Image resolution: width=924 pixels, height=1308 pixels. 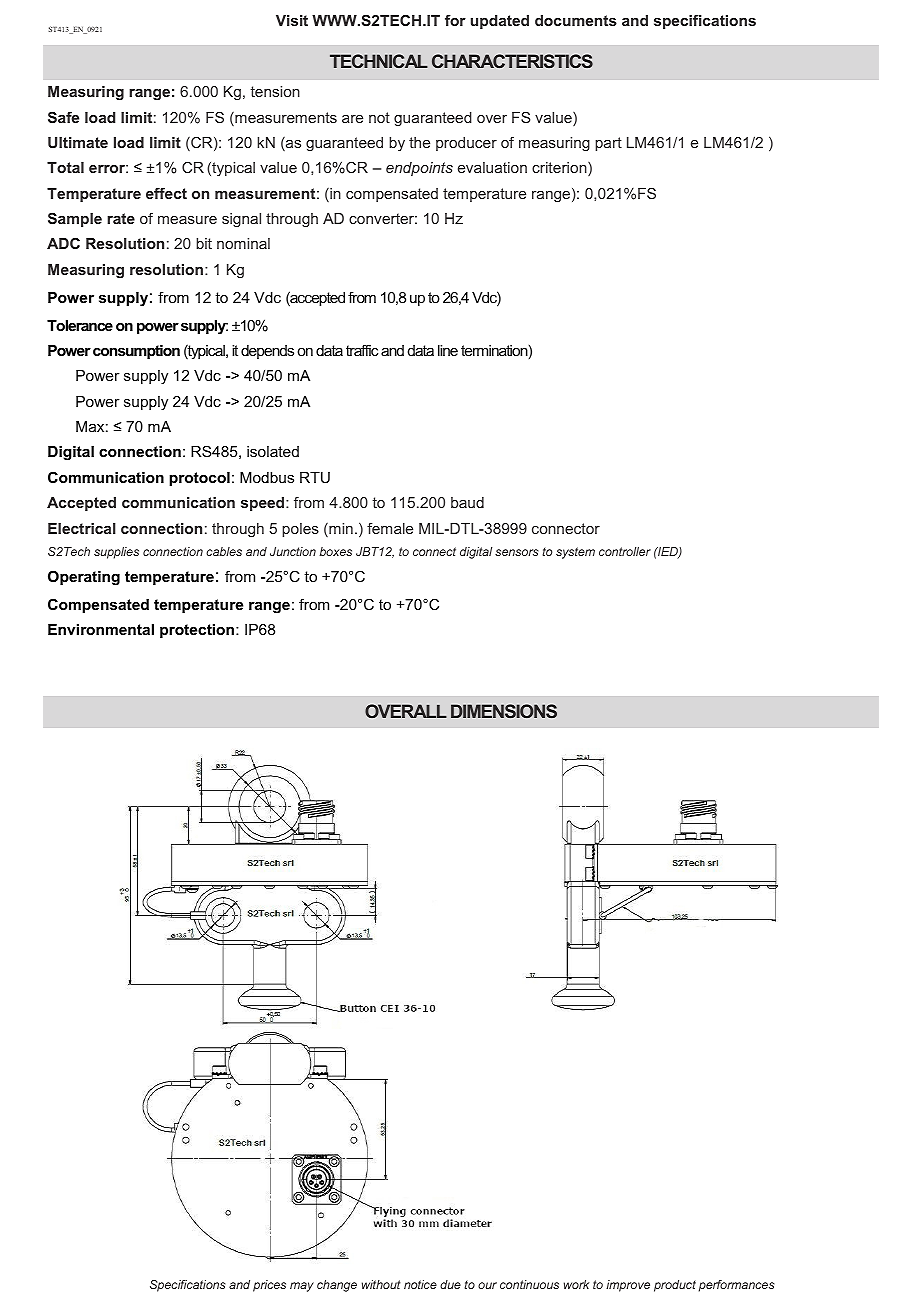 I want to click on prices, so click(x=269, y=1286).
